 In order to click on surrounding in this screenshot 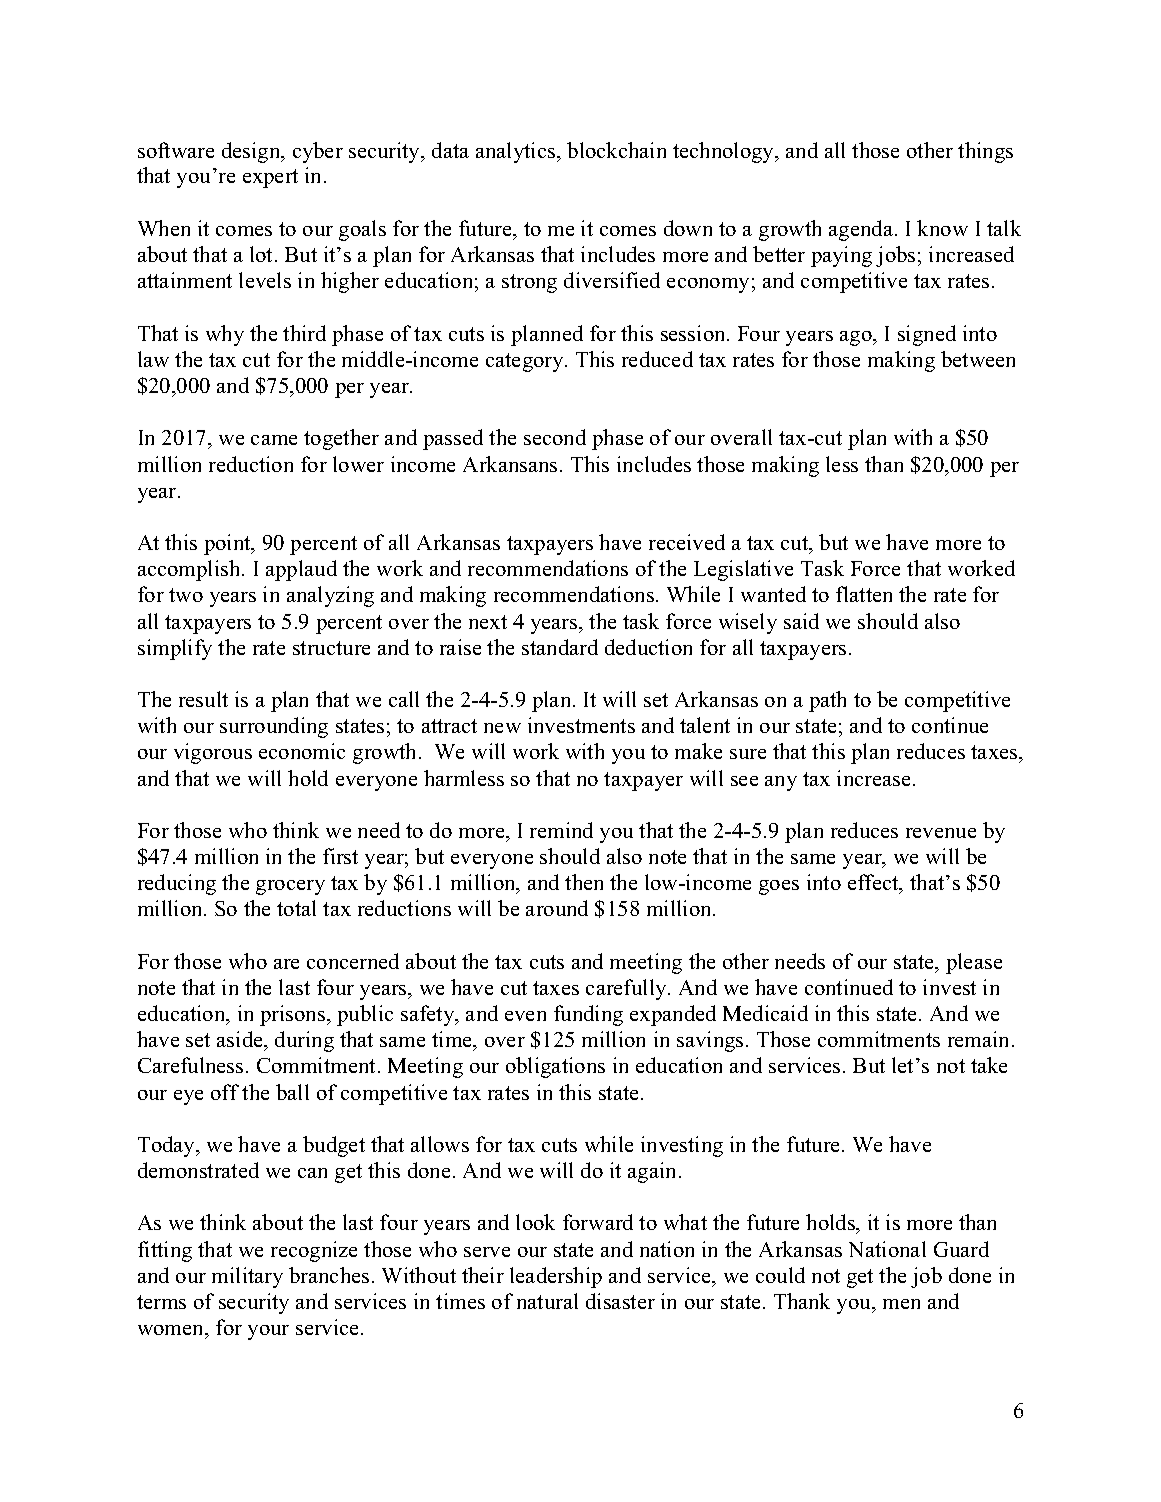, I will do `click(274, 727)`.
